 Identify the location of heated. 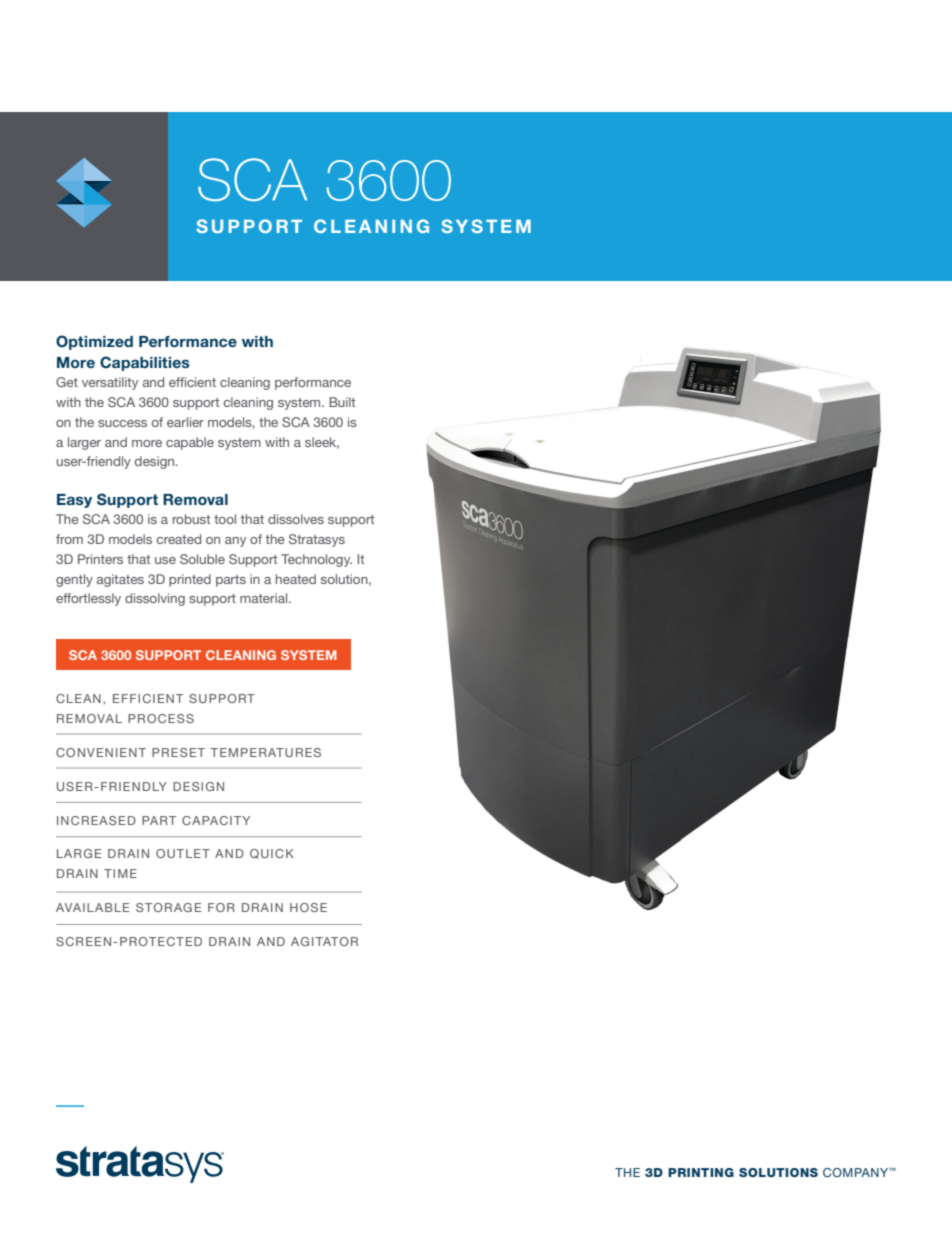
(296, 579).
